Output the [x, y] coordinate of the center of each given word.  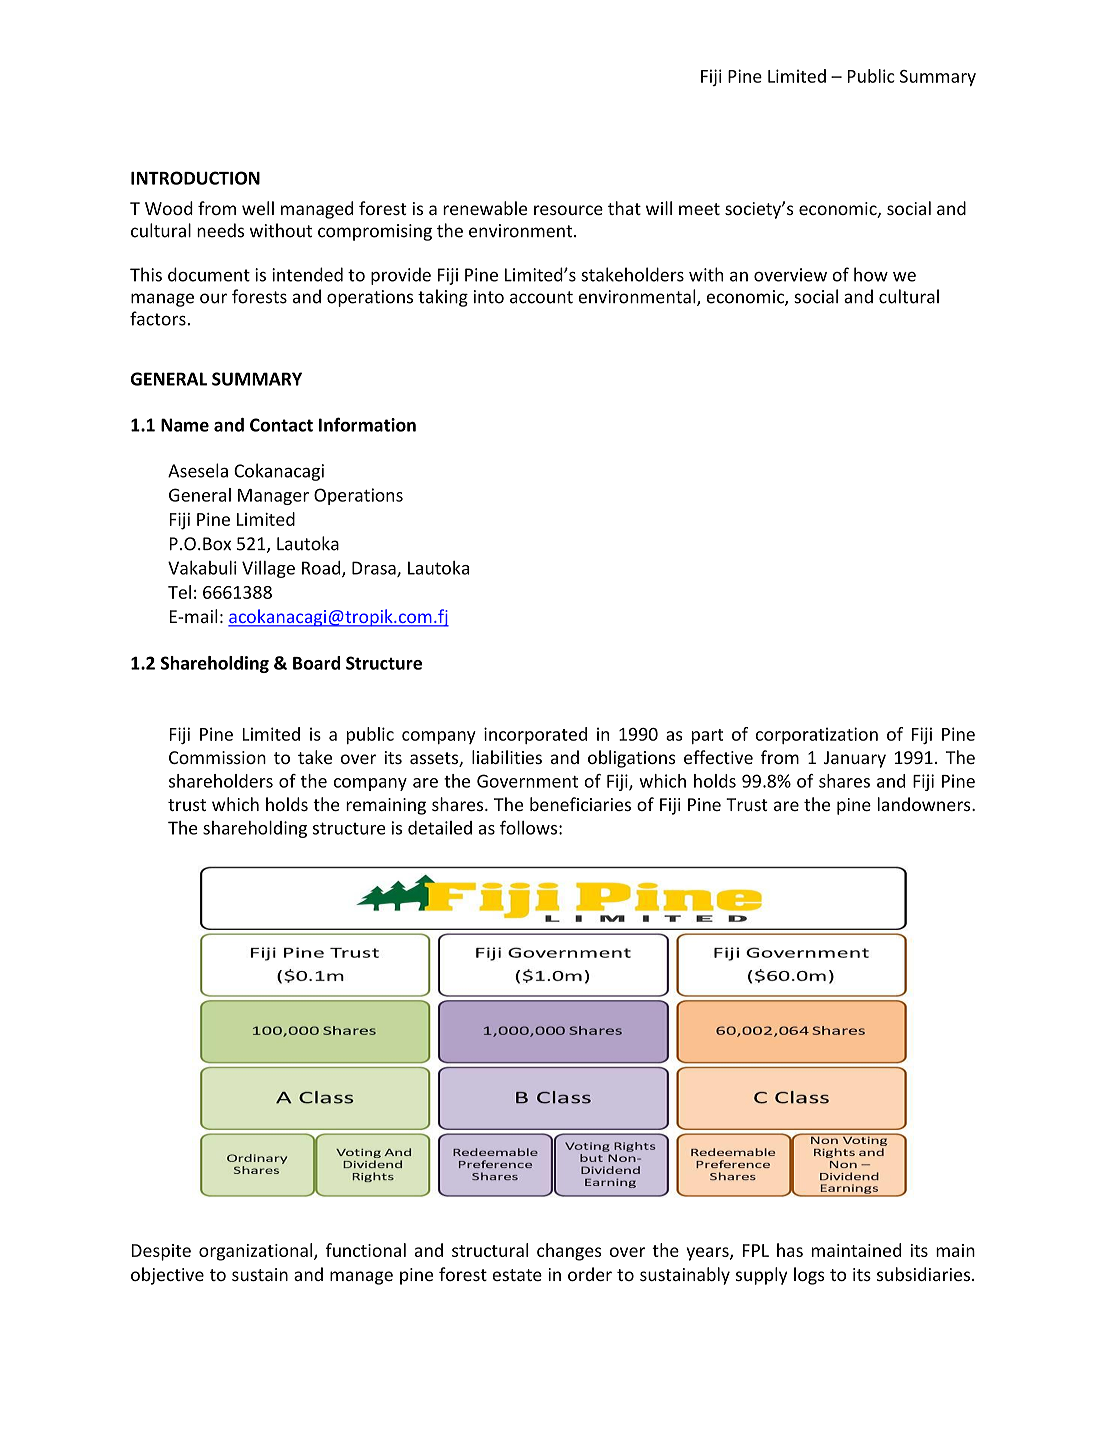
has [790, 1250]
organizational [257, 1252]
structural [490, 1250]
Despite [161, 1252]
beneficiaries [580, 804]
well [258, 208]
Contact [281, 425]
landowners [925, 804]
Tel [179, 592]
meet [699, 209]
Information [367, 424]
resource [568, 210]
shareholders [221, 781]
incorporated [535, 735]
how [871, 274]
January [855, 759]
